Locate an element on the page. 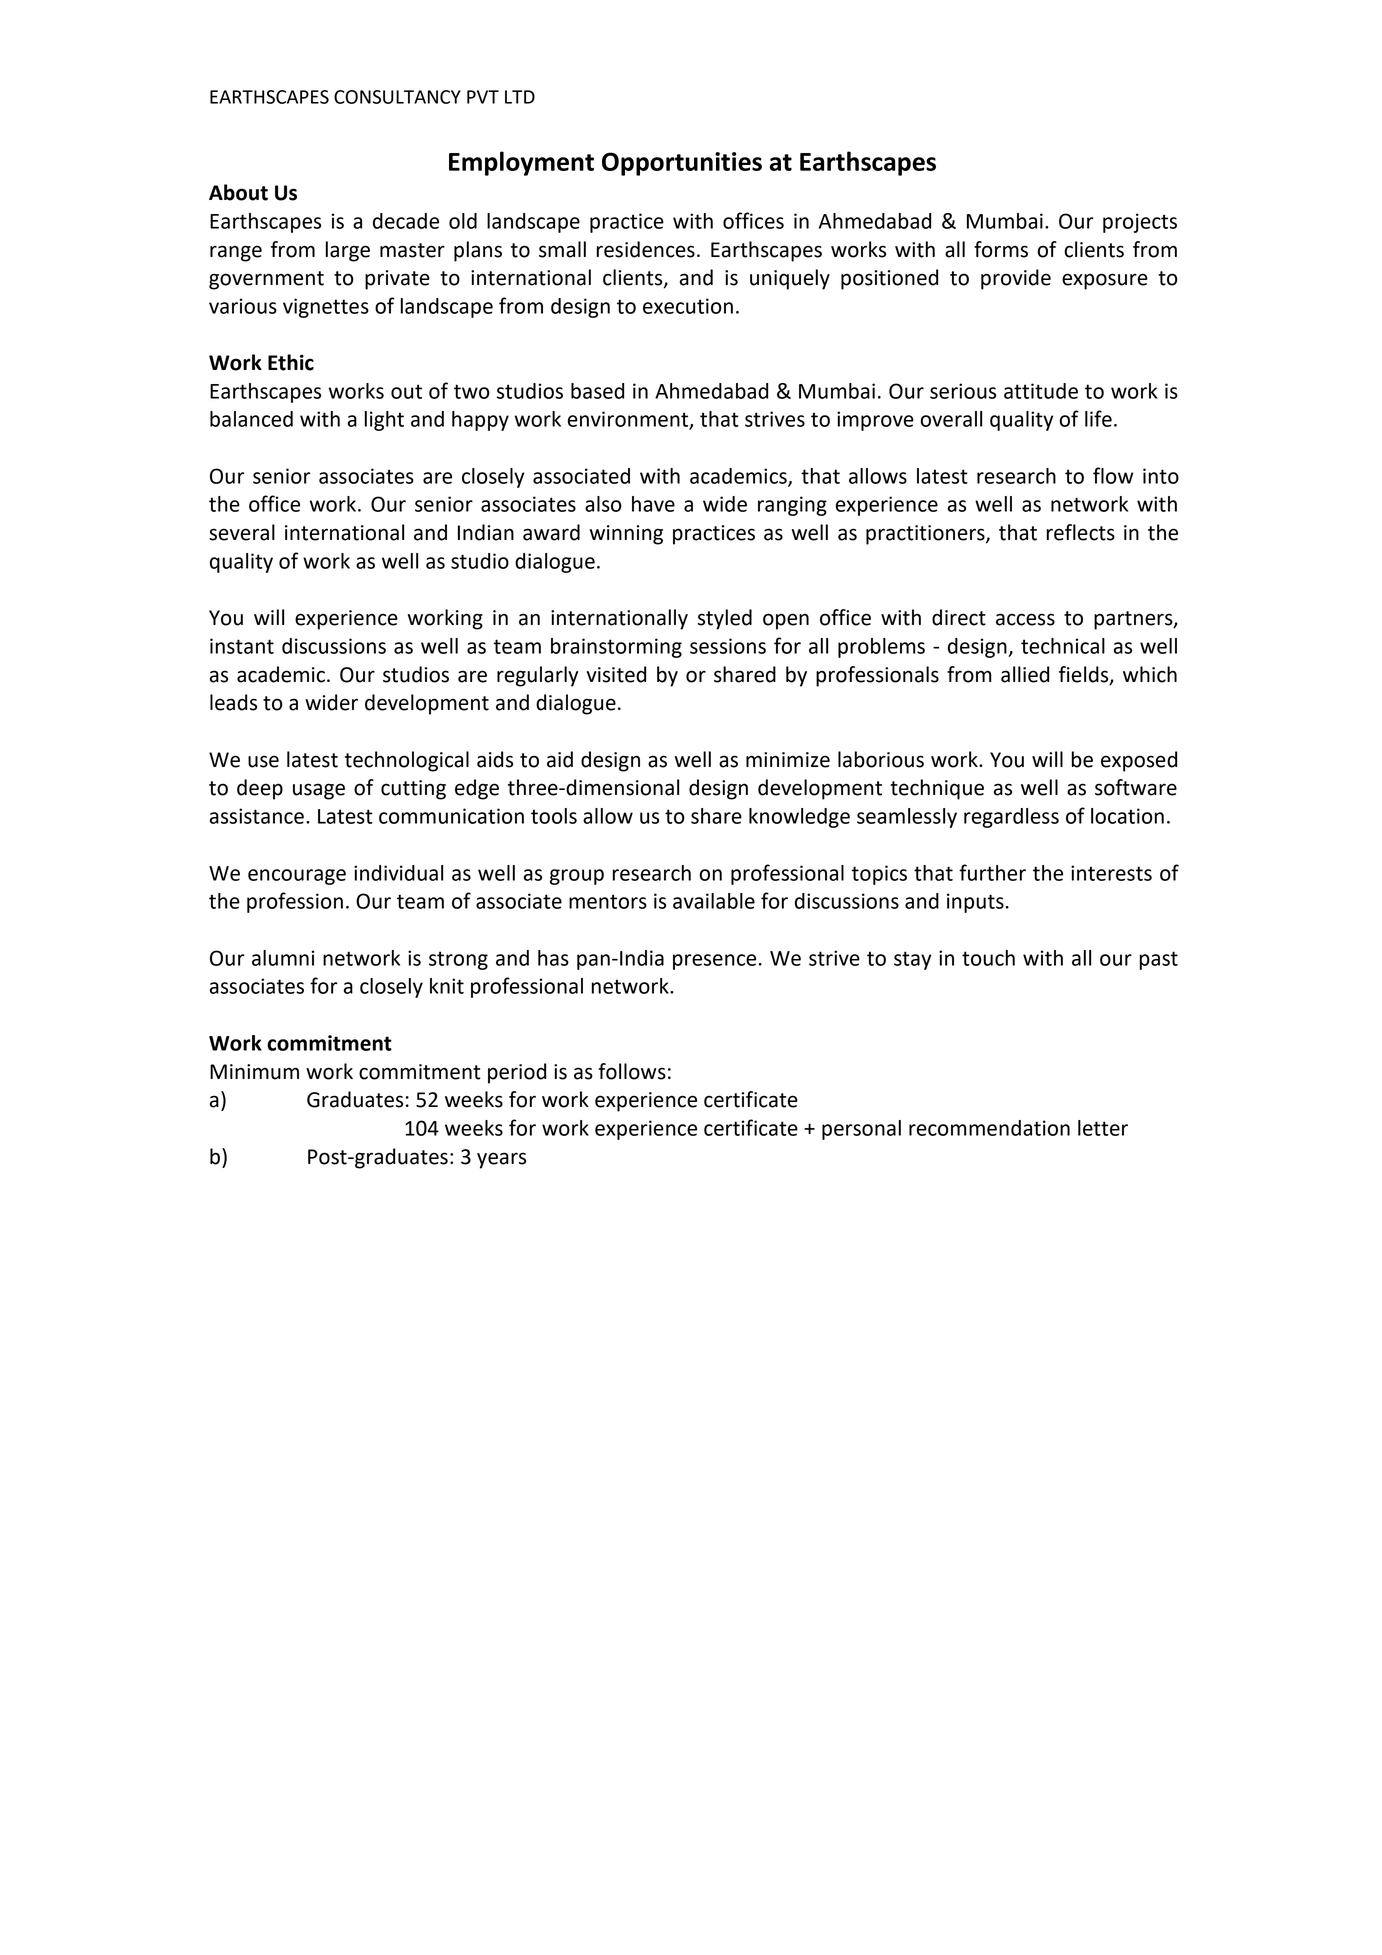 The height and width of the page is (1955, 1382). CONSULTANCY is located at coordinates (397, 97).
